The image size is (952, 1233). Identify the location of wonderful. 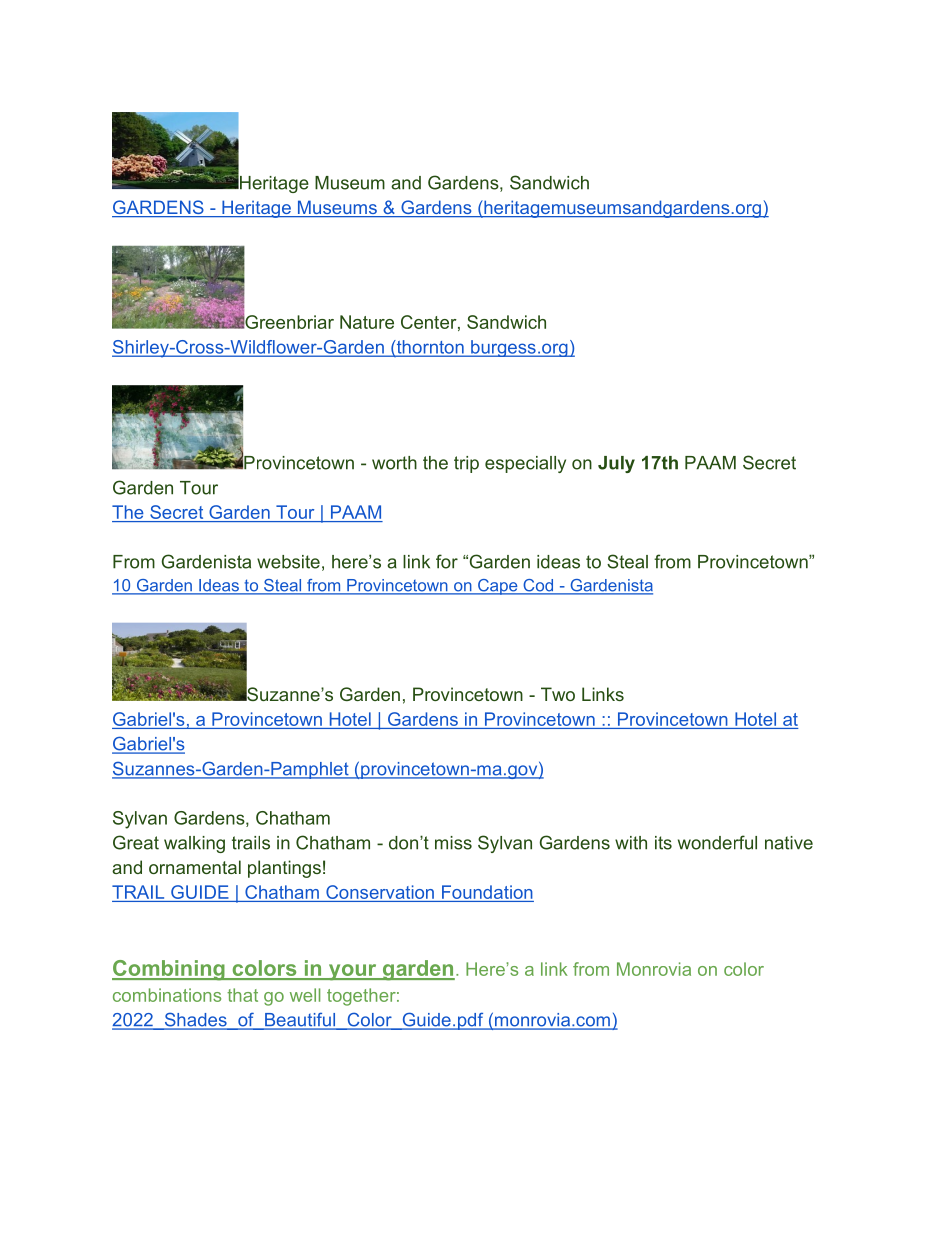
(717, 842).
